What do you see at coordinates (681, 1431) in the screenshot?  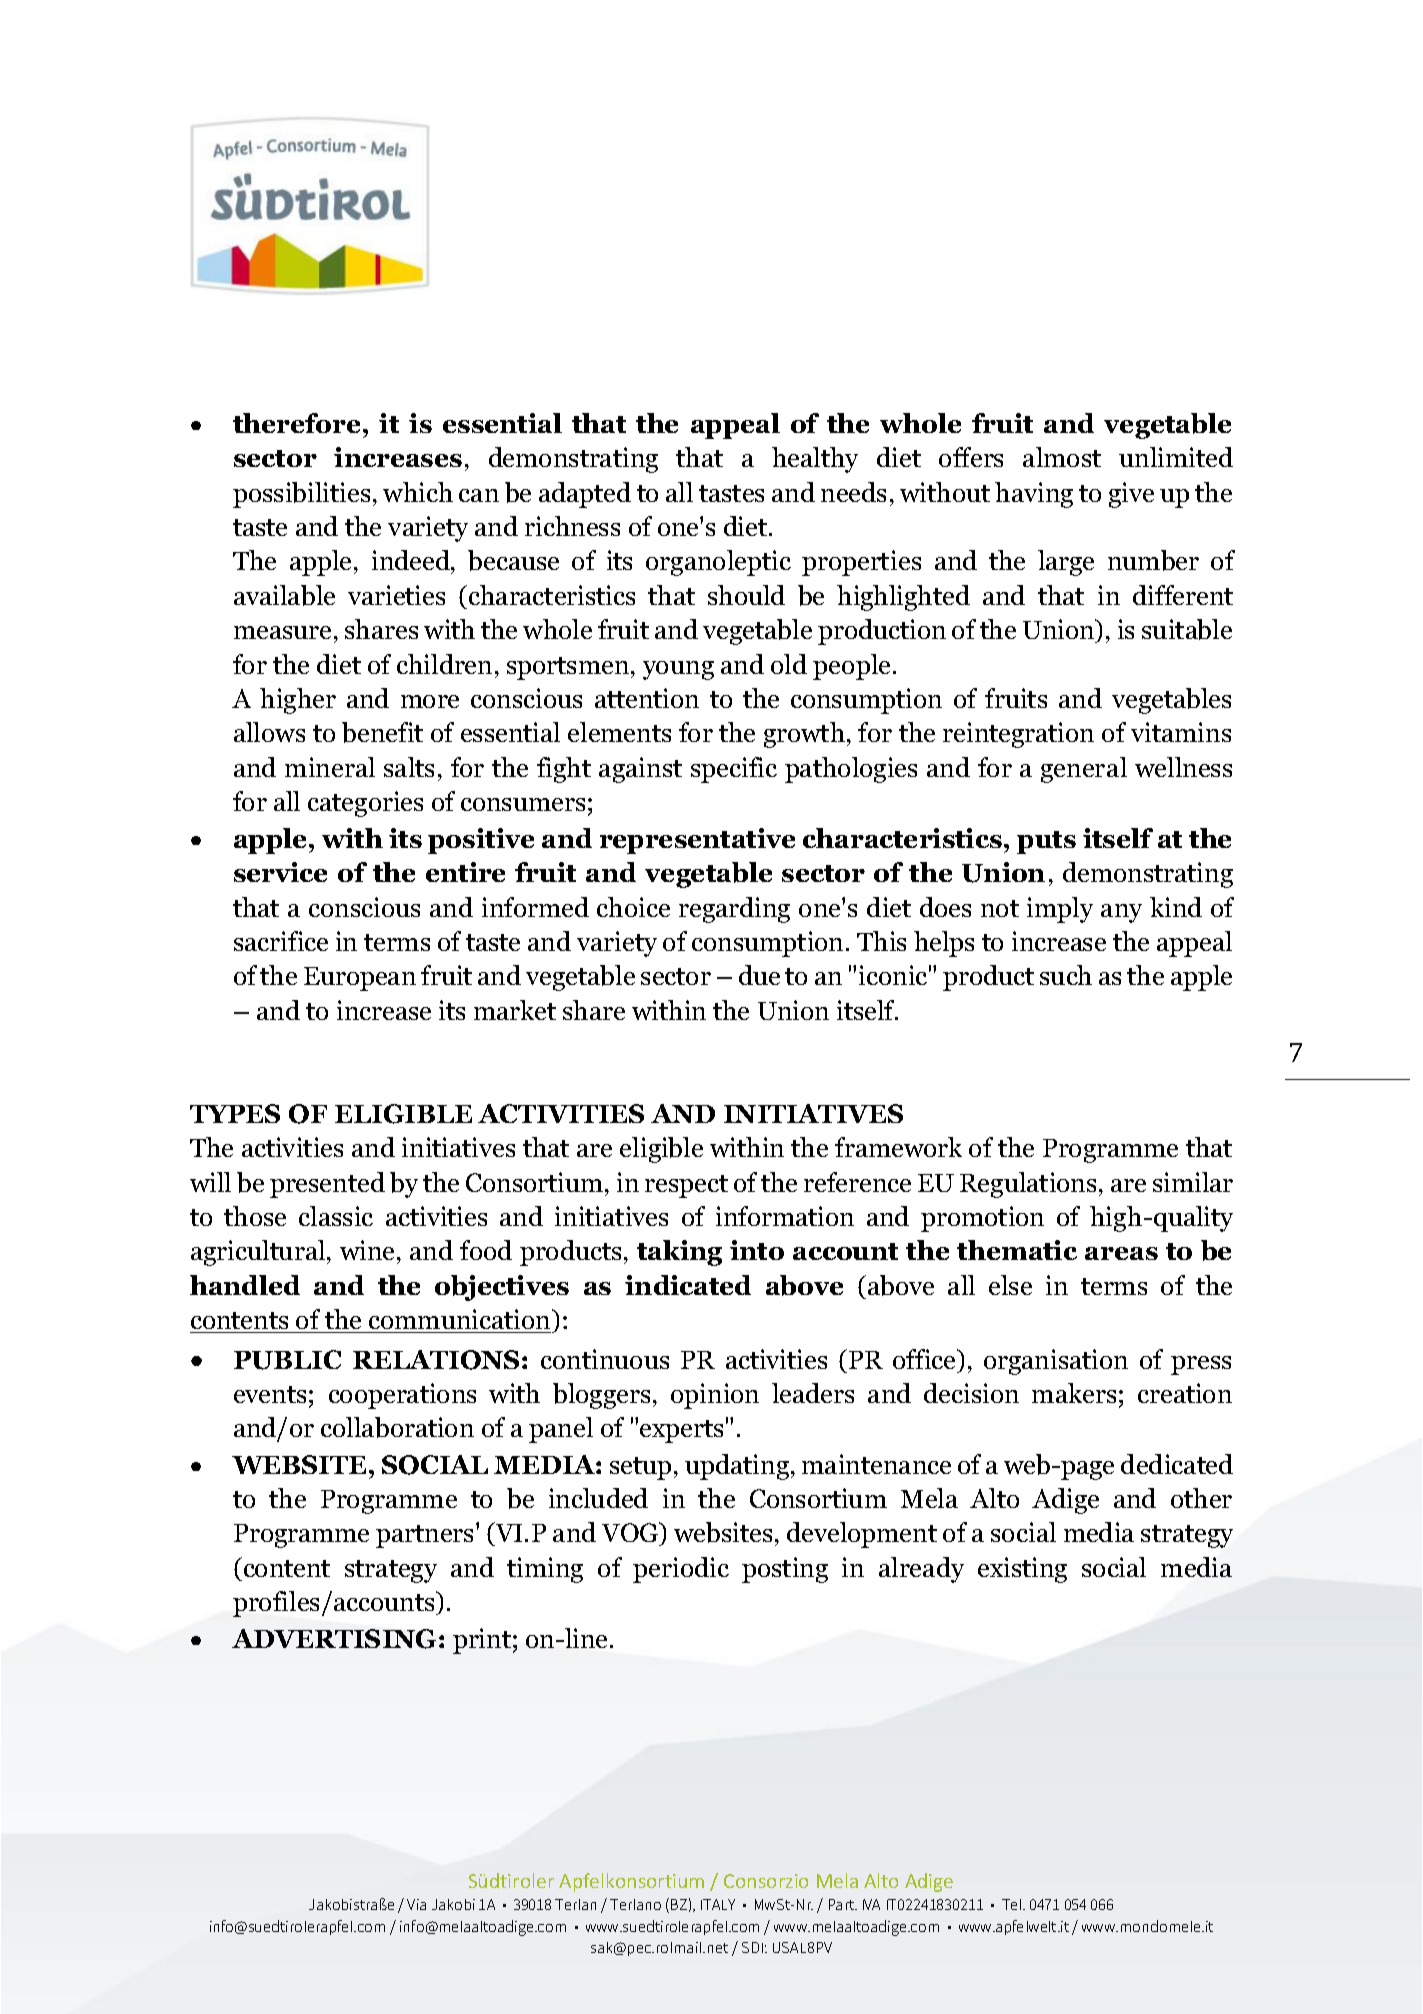 I see `experts` at bounding box center [681, 1431].
